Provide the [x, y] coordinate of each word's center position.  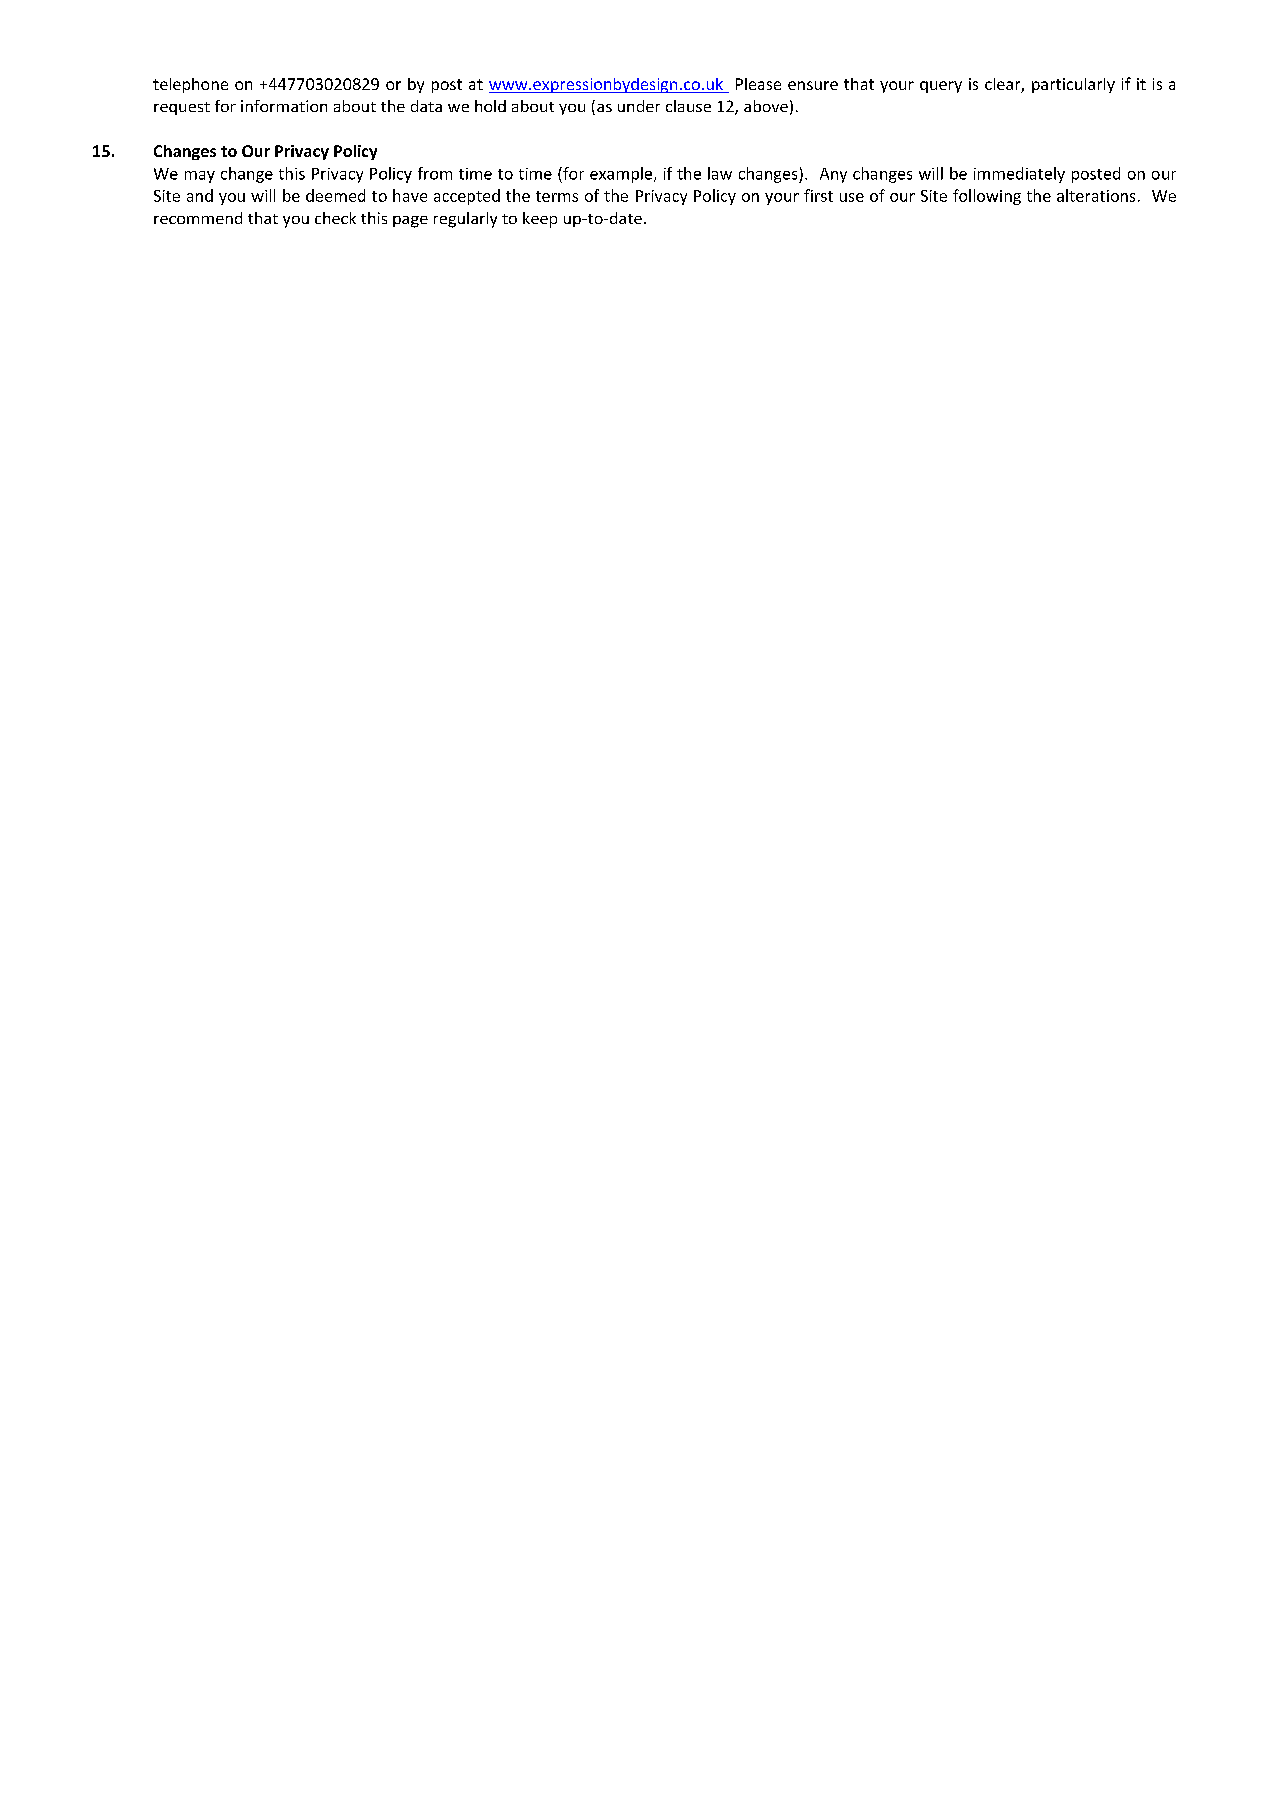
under [639, 106]
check [335, 218]
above [766, 106]
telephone [190, 85]
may [200, 177]
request [182, 108]
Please [758, 84]
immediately [1019, 175]
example [622, 175]
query [941, 87]
